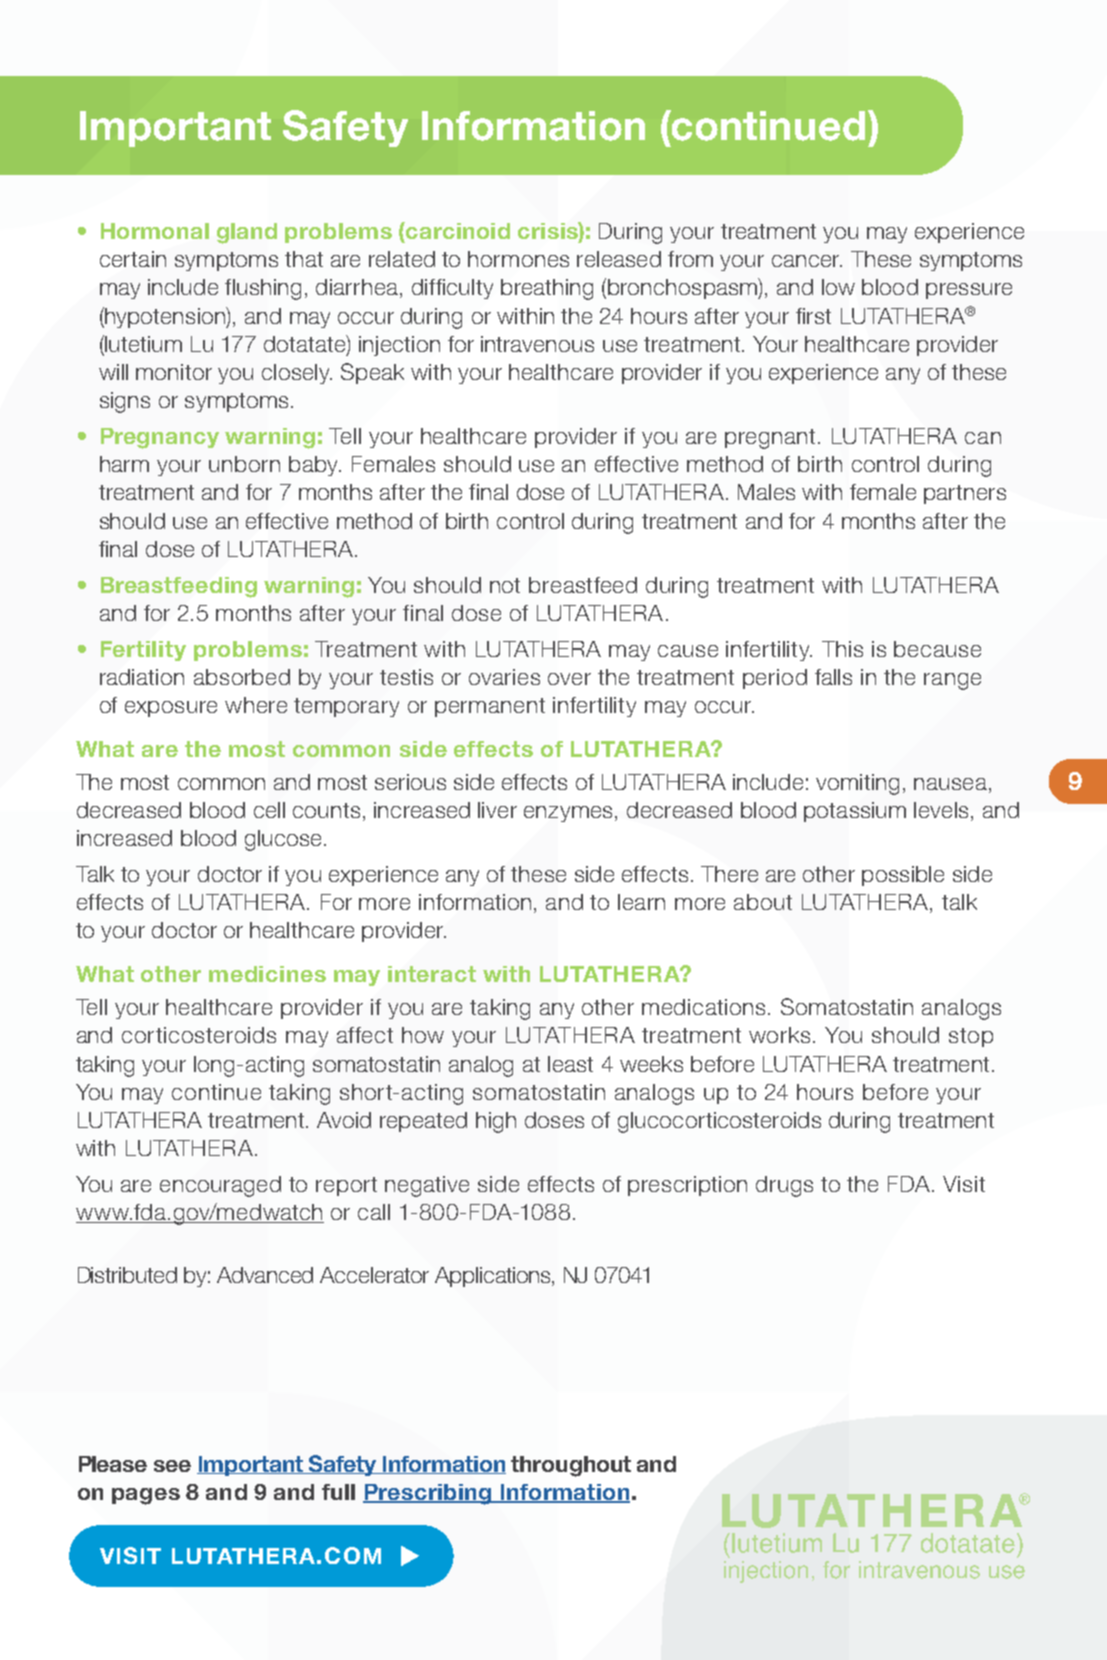 This page has width=1107, height=1660. I want to click on over, so click(569, 679).
